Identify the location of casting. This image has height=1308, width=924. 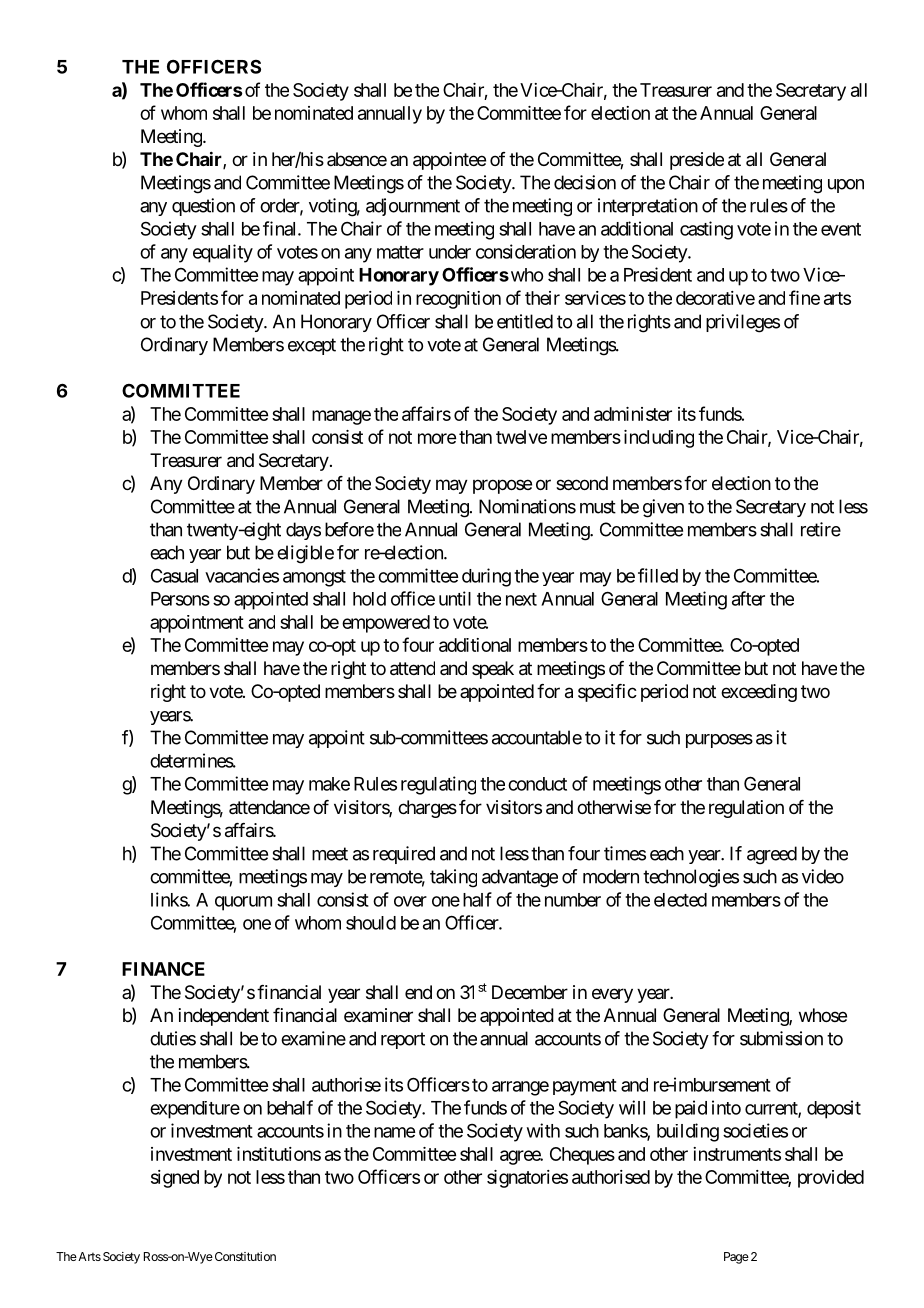
(706, 230).
